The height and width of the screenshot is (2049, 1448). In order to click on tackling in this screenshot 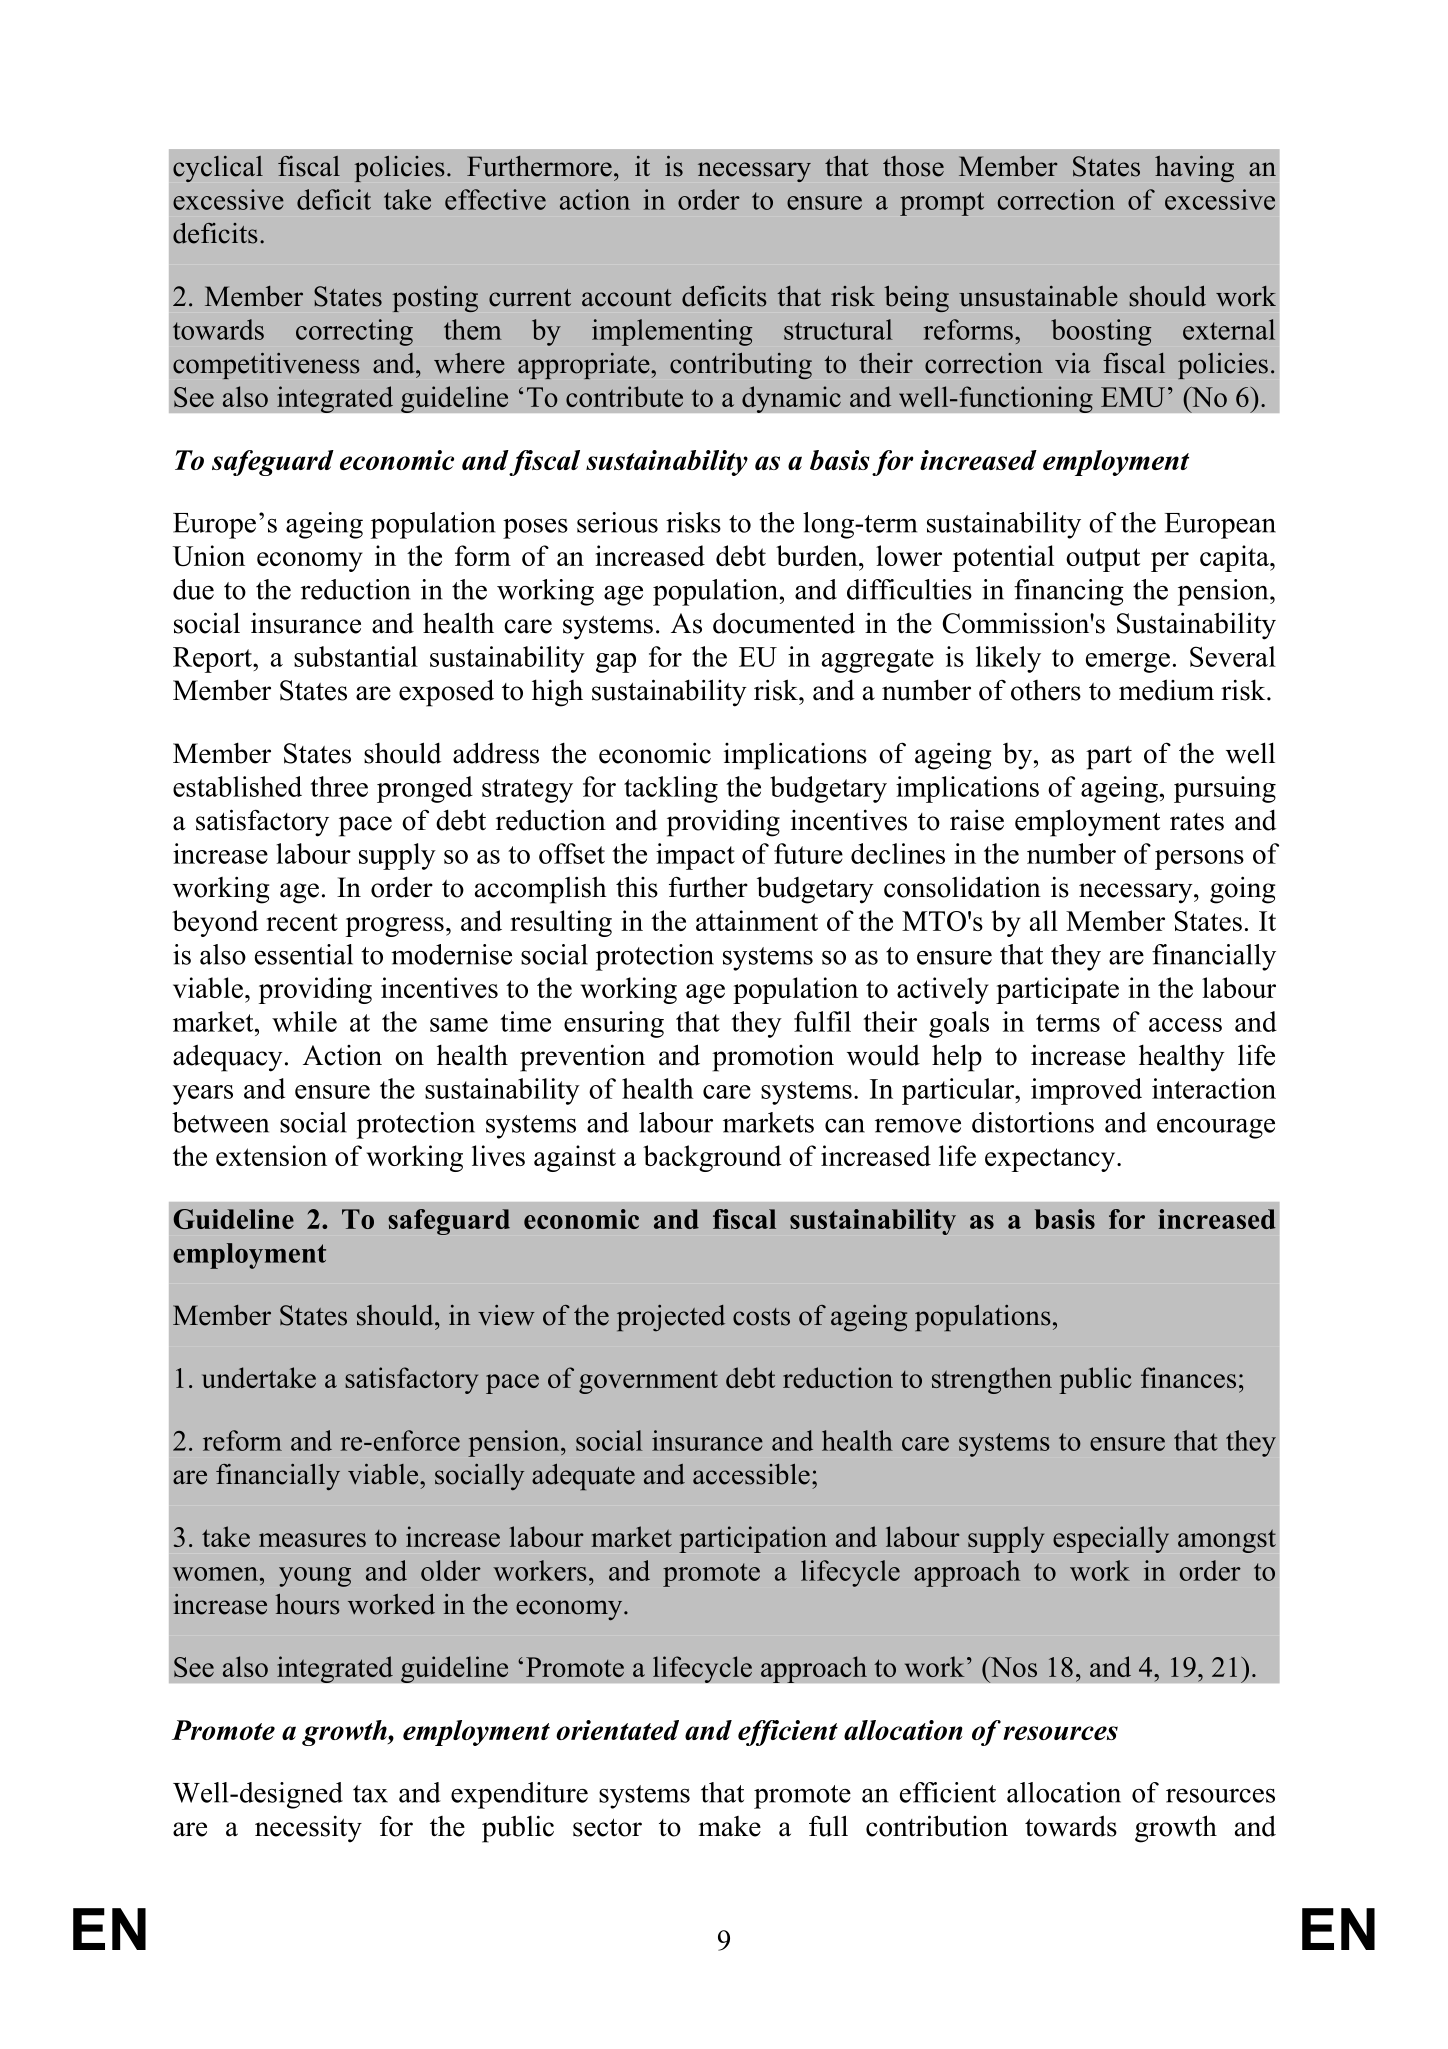, I will do `click(671, 789)`.
